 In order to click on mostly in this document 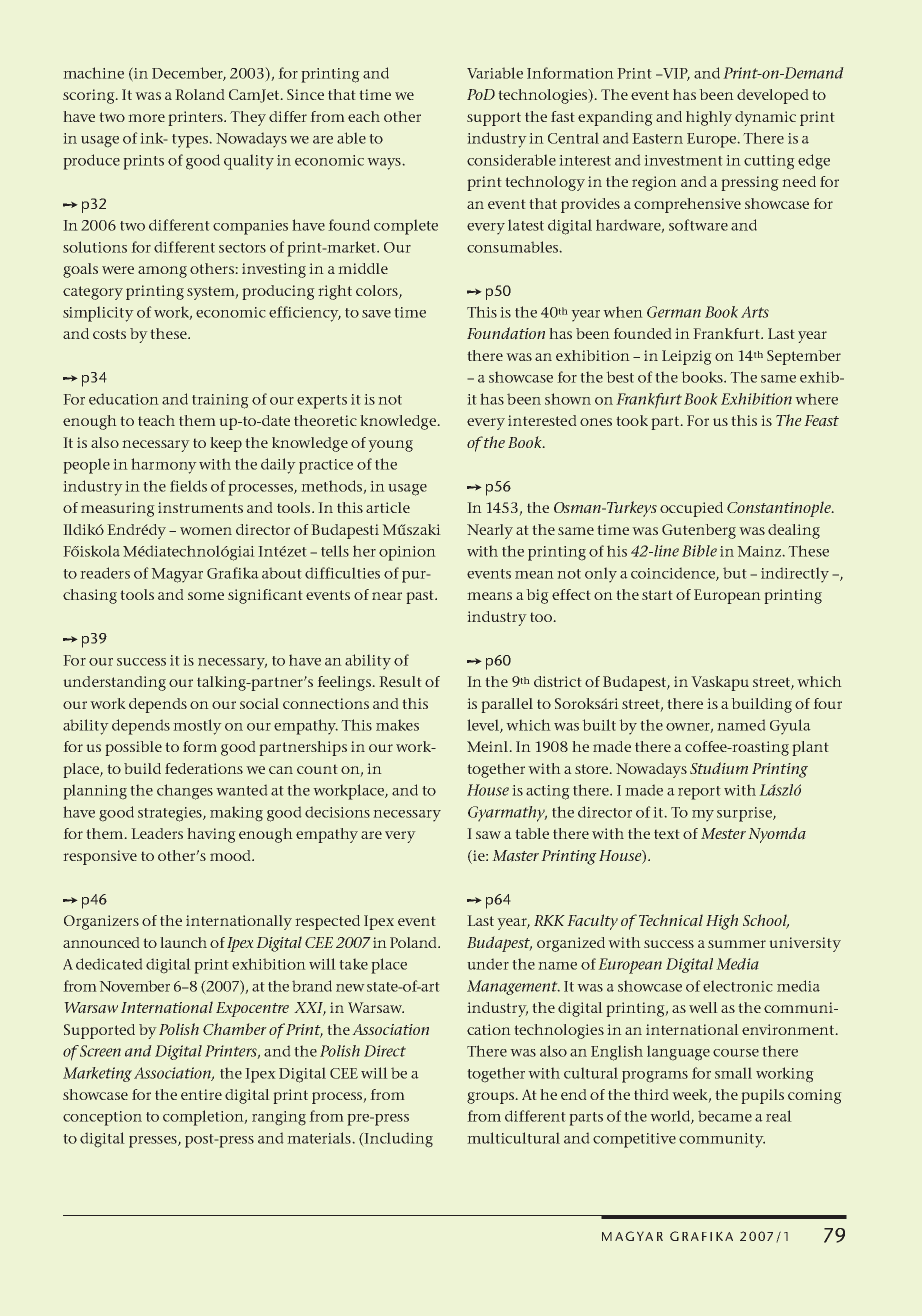, I will do `click(197, 727)`.
